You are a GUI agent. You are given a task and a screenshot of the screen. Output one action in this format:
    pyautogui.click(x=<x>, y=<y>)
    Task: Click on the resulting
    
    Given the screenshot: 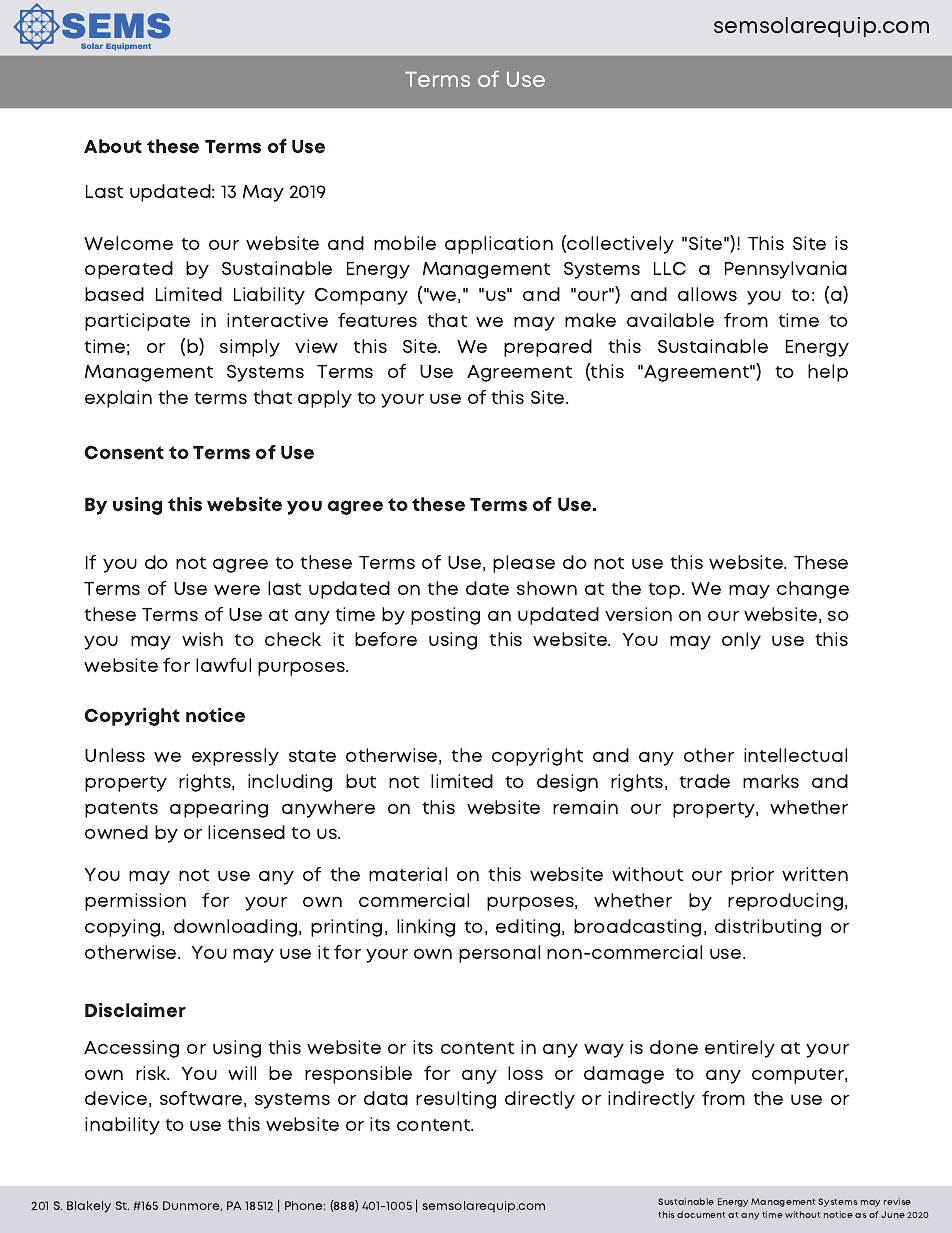 What is the action you would take?
    pyautogui.click(x=456, y=1100)
